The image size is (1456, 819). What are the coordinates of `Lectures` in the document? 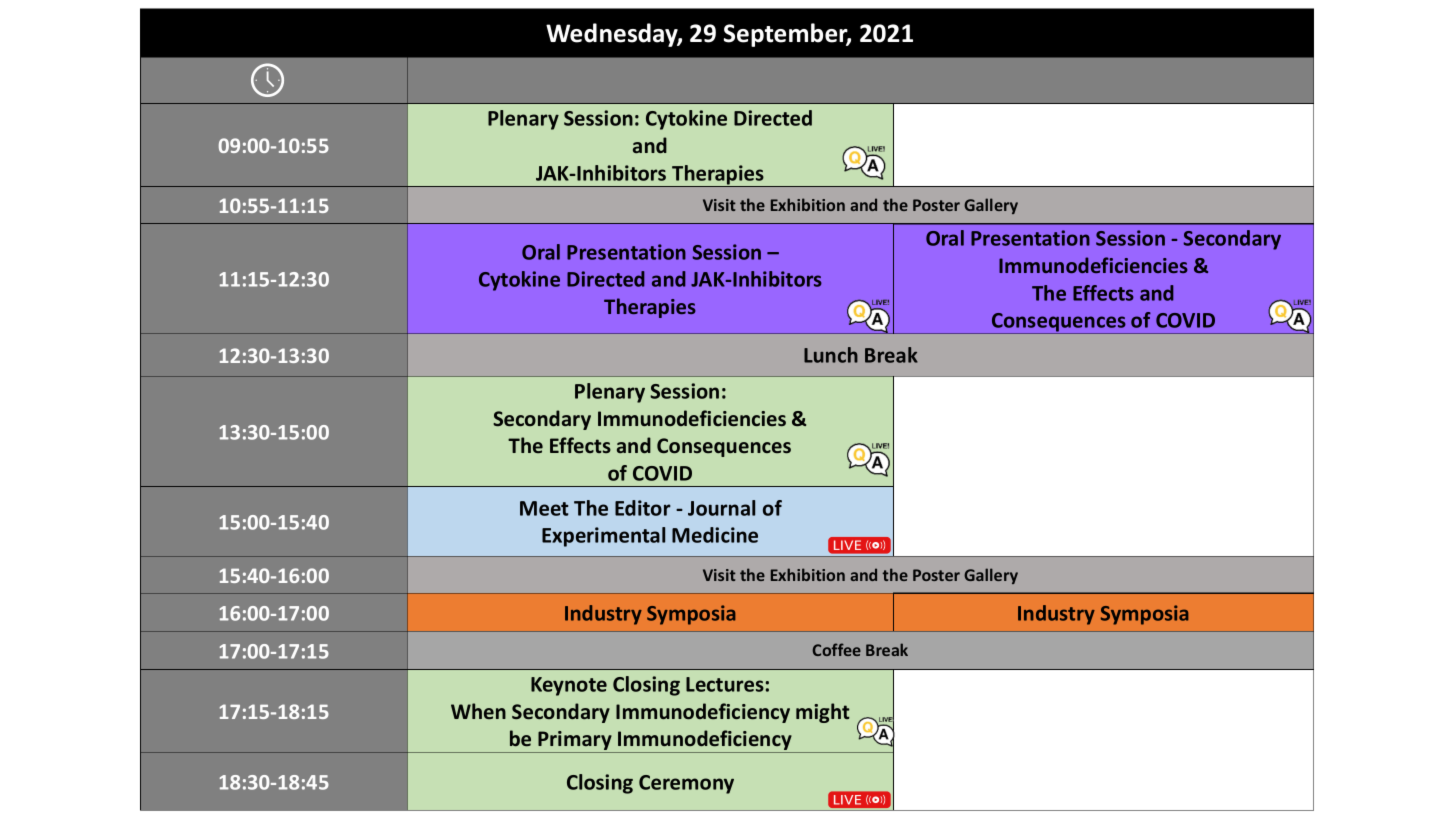 It's located at (725, 684).
